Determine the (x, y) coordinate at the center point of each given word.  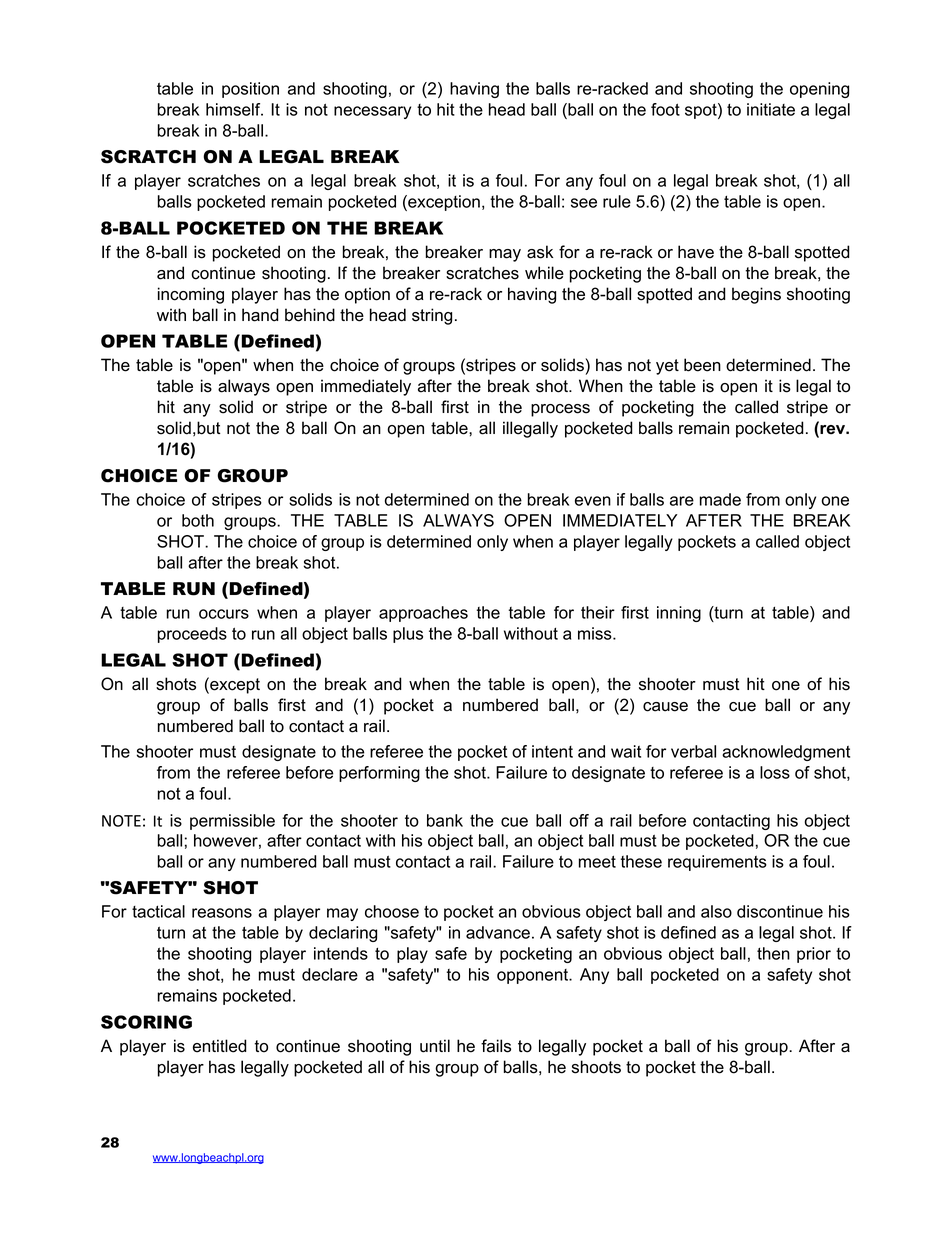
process (560, 410)
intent (552, 751)
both (198, 520)
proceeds (192, 635)
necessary (372, 112)
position (250, 90)
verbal (693, 751)
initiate (771, 109)
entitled (219, 1046)
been (702, 365)
